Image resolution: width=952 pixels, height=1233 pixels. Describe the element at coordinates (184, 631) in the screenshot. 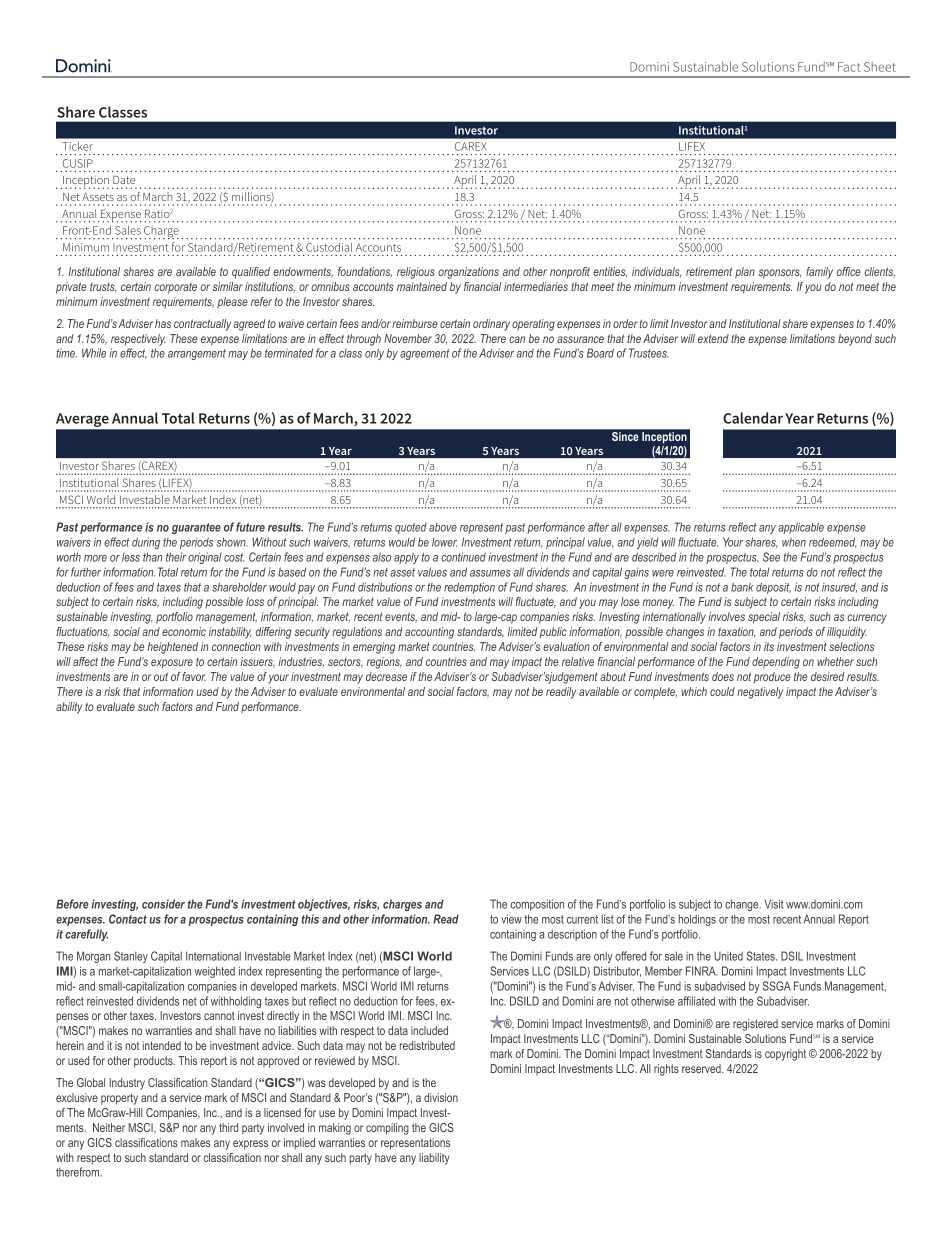

I see `economic` at that location.
